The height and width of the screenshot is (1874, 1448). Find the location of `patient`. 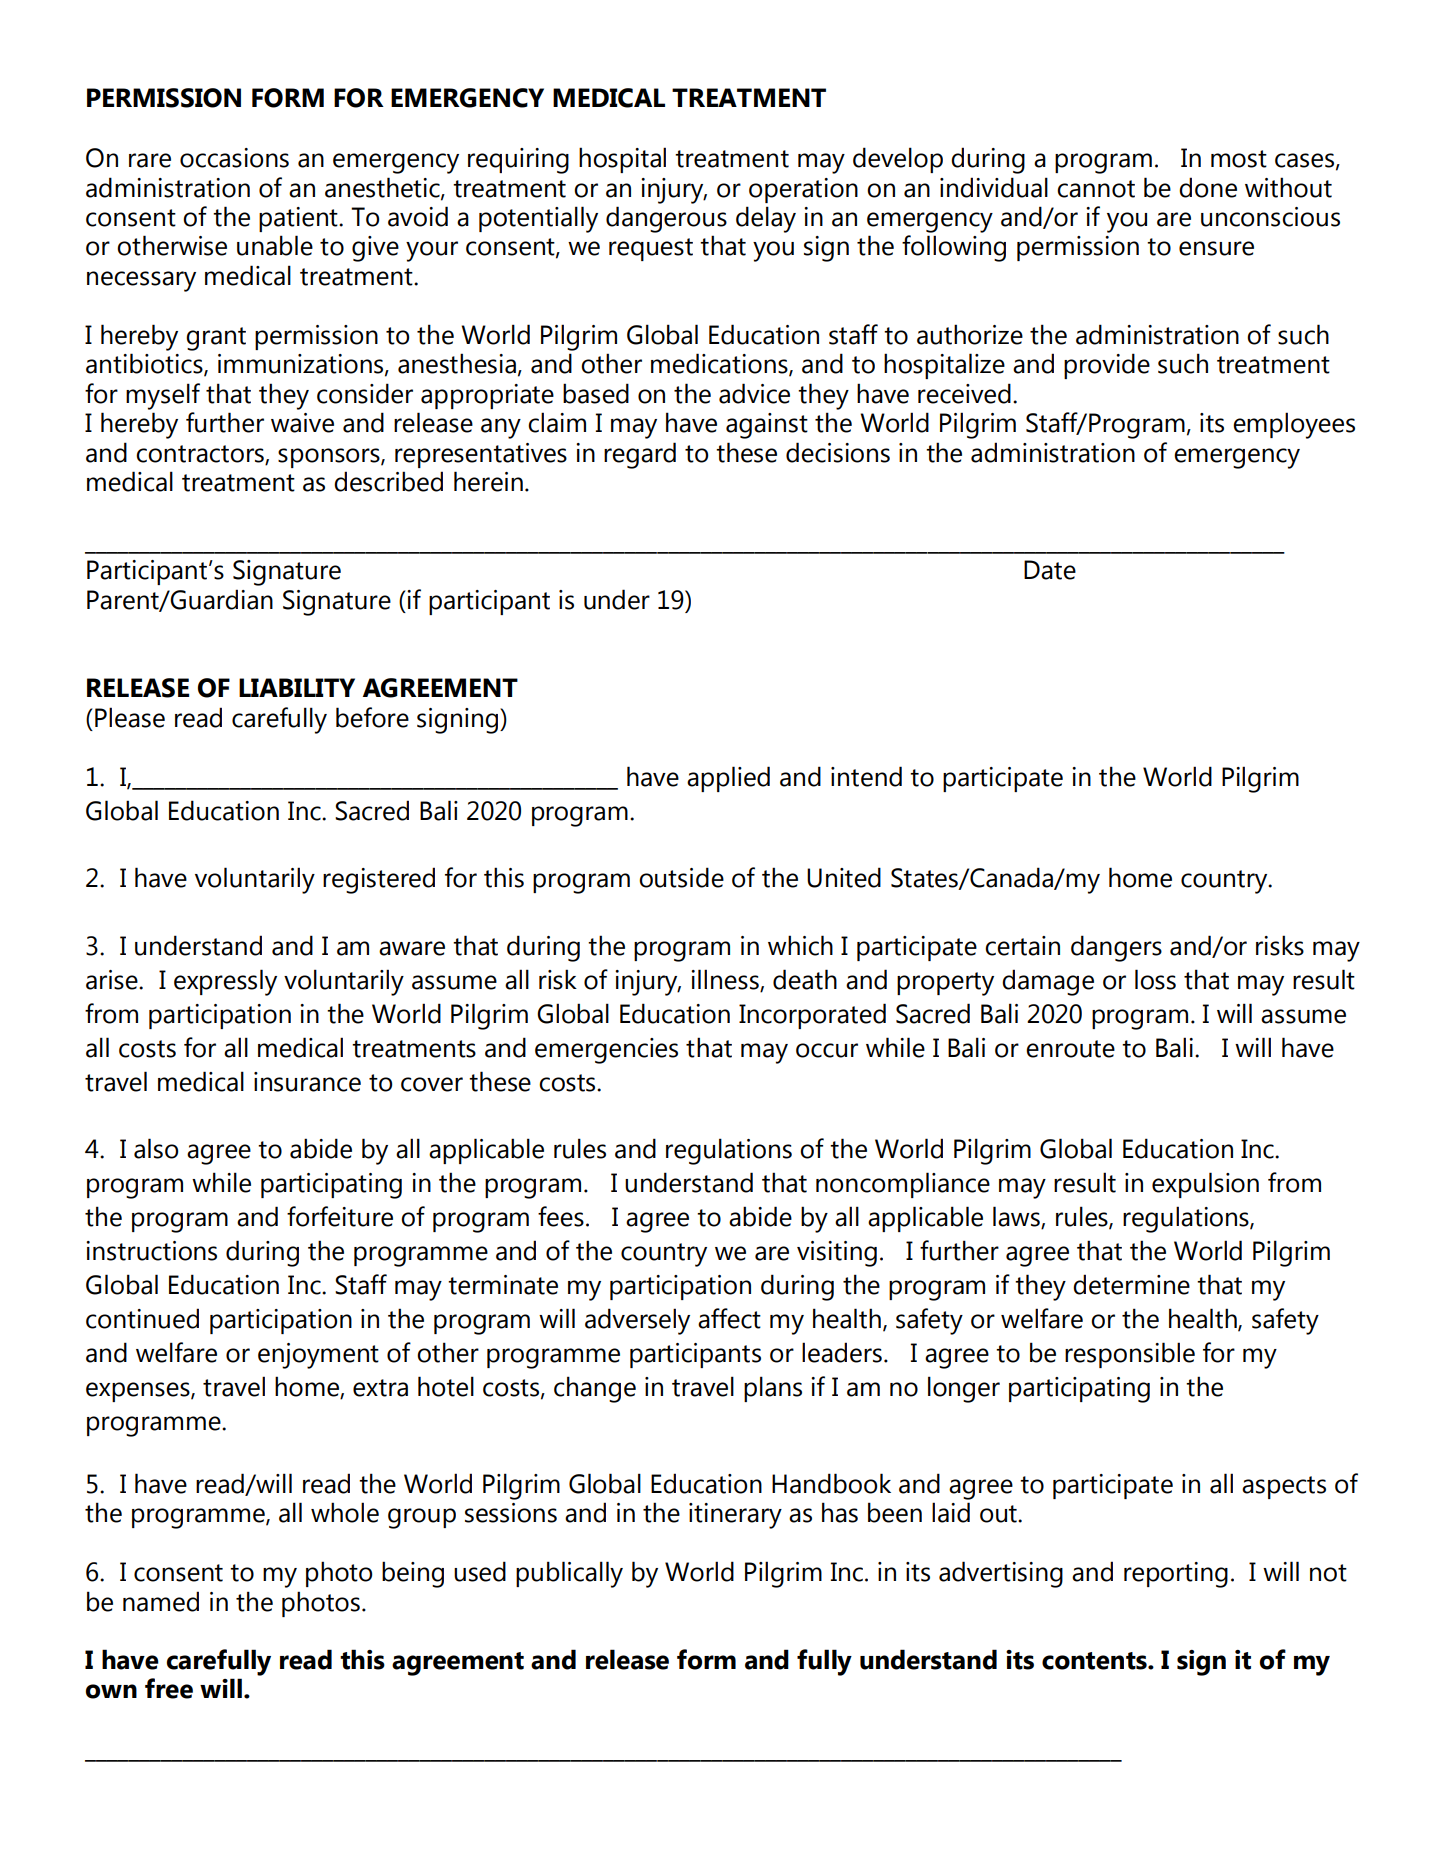

patient is located at coordinates (299, 219).
